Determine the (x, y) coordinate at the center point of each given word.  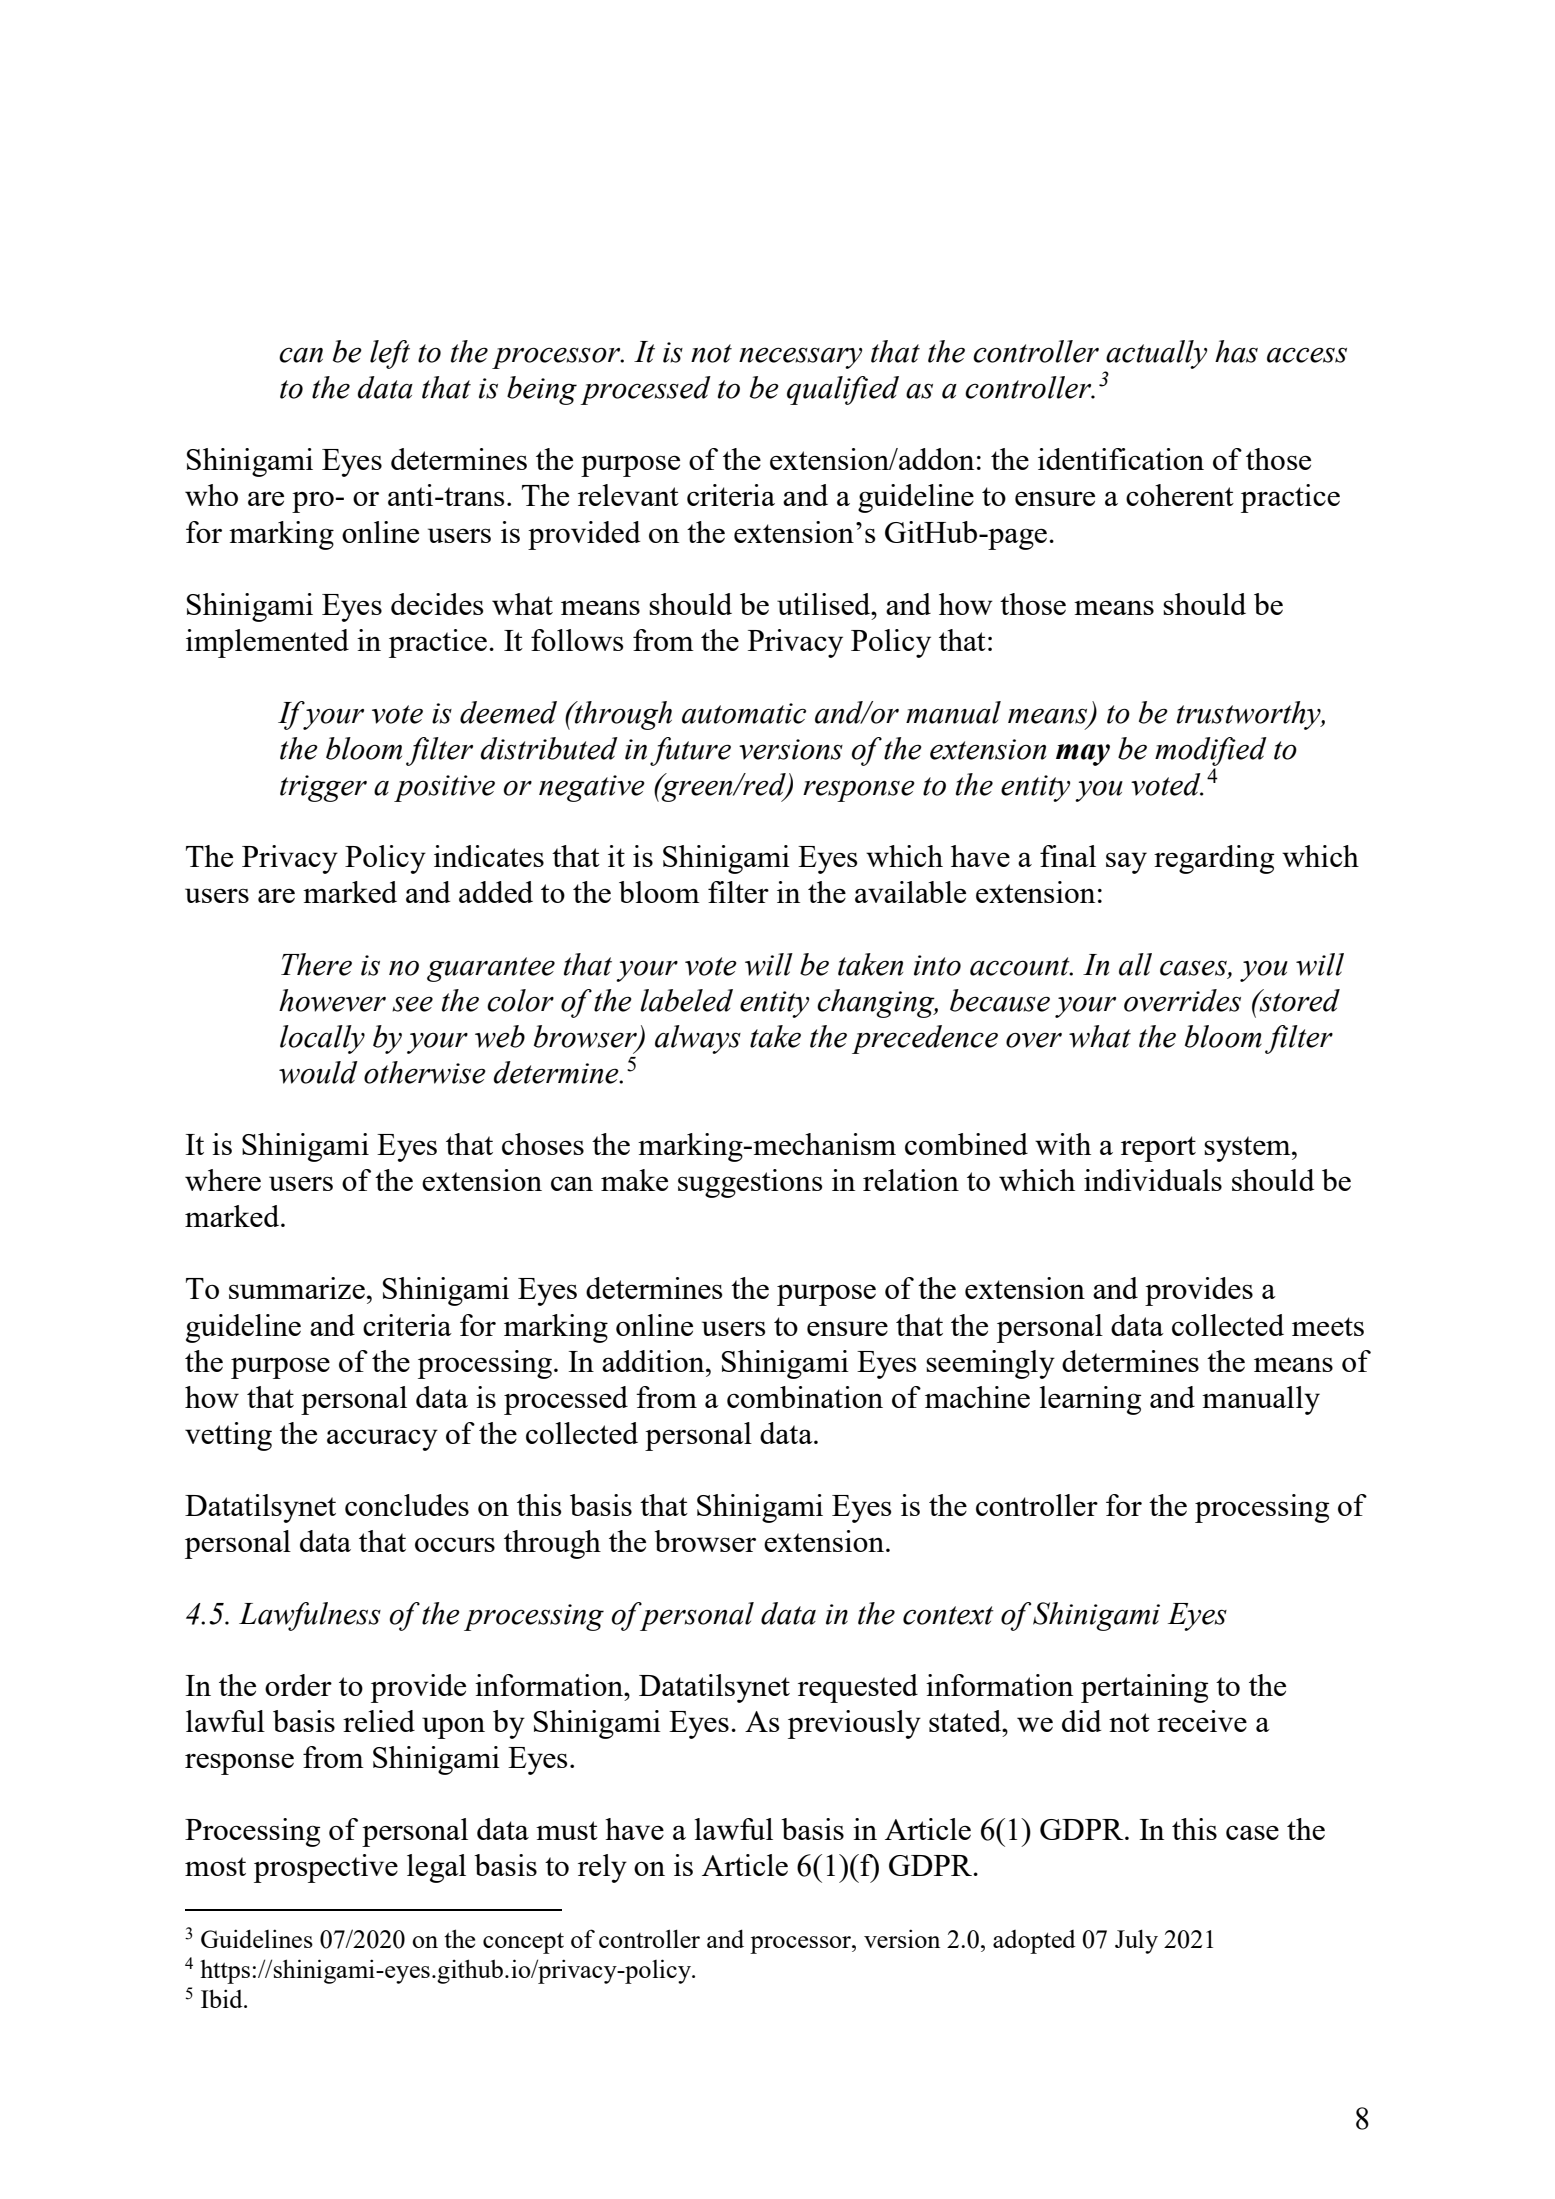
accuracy (382, 1440)
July (1136, 1941)
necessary (800, 358)
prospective (326, 1868)
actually (1156, 356)
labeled (687, 1000)
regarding (1214, 859)
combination (805, 1397)
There (316, 964)
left (390, 354)
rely (602, 1868)
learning (1091, 1400)
